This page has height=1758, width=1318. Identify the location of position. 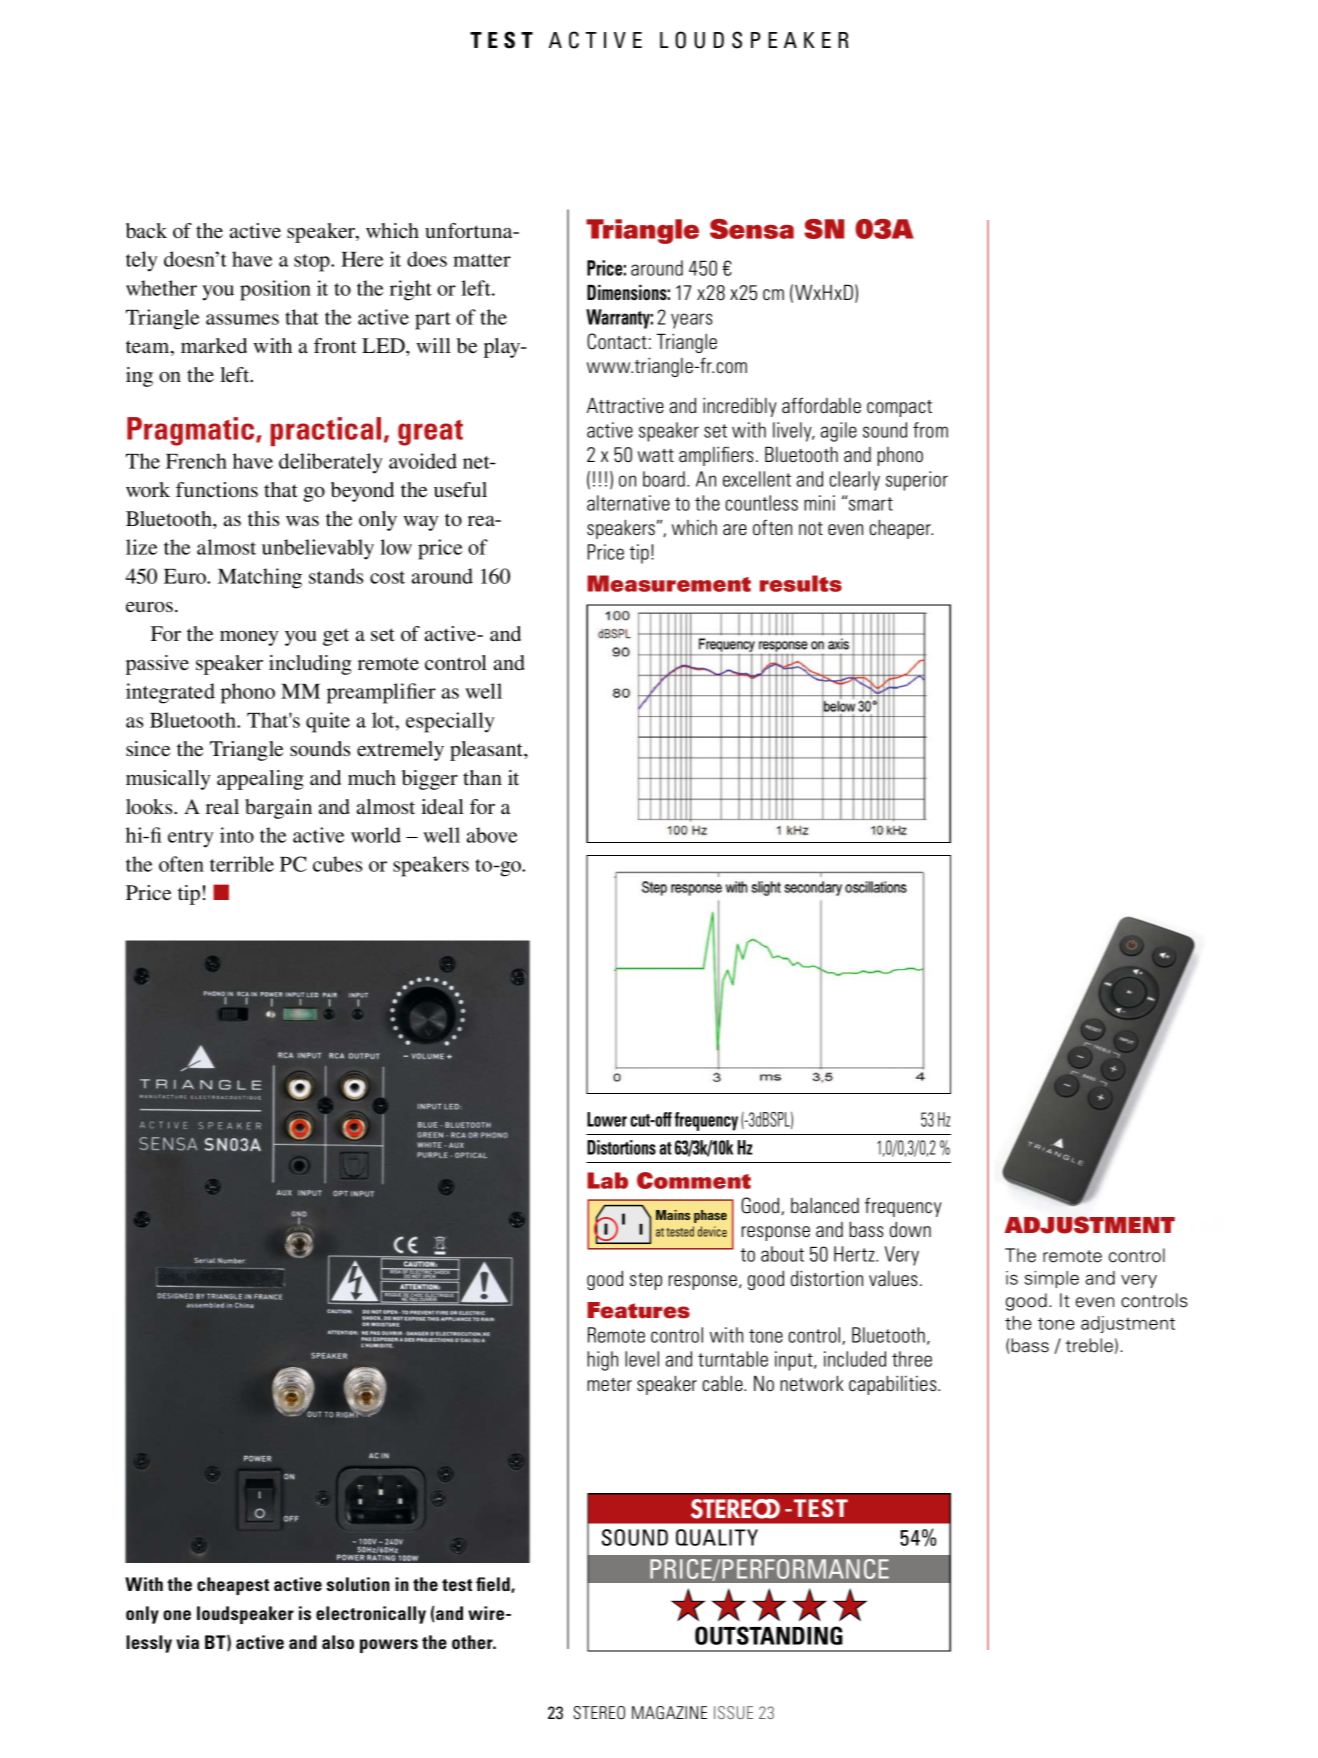
(275, 290).
